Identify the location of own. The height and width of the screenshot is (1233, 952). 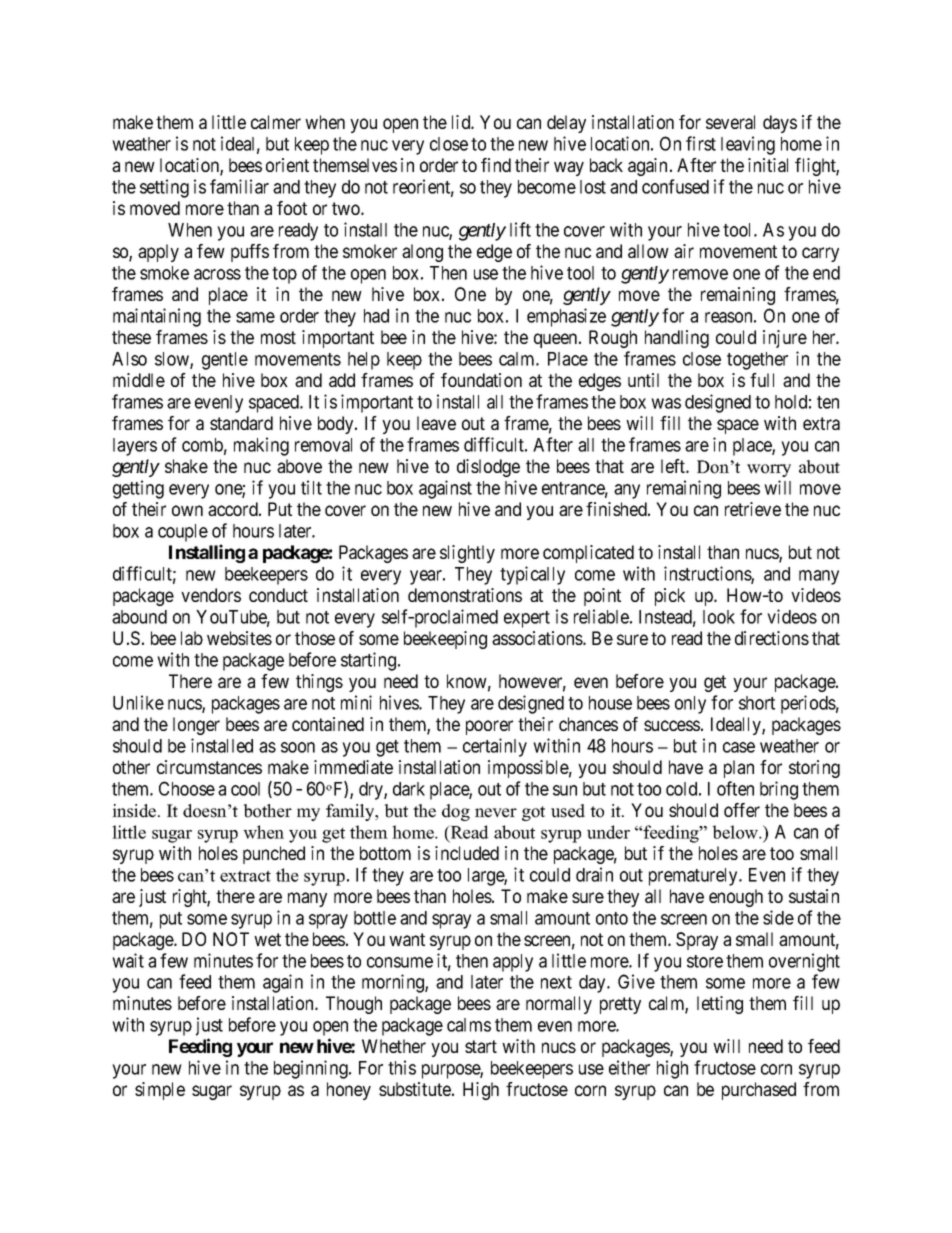
(187, 510).
